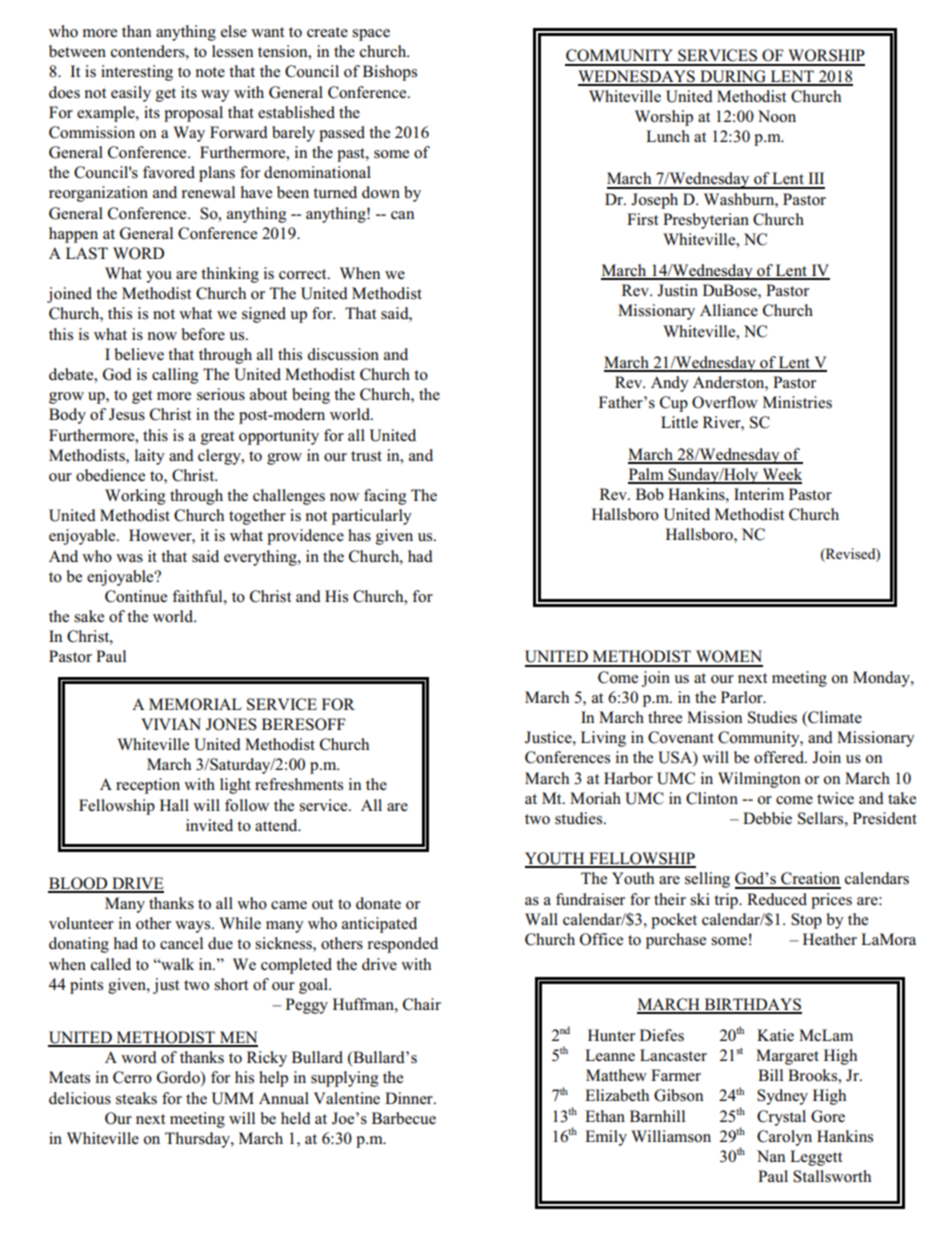  What do you see at coordinates (777, 899) in the screenshot?
I see `Reduced` at bounding box center [777, 899].
